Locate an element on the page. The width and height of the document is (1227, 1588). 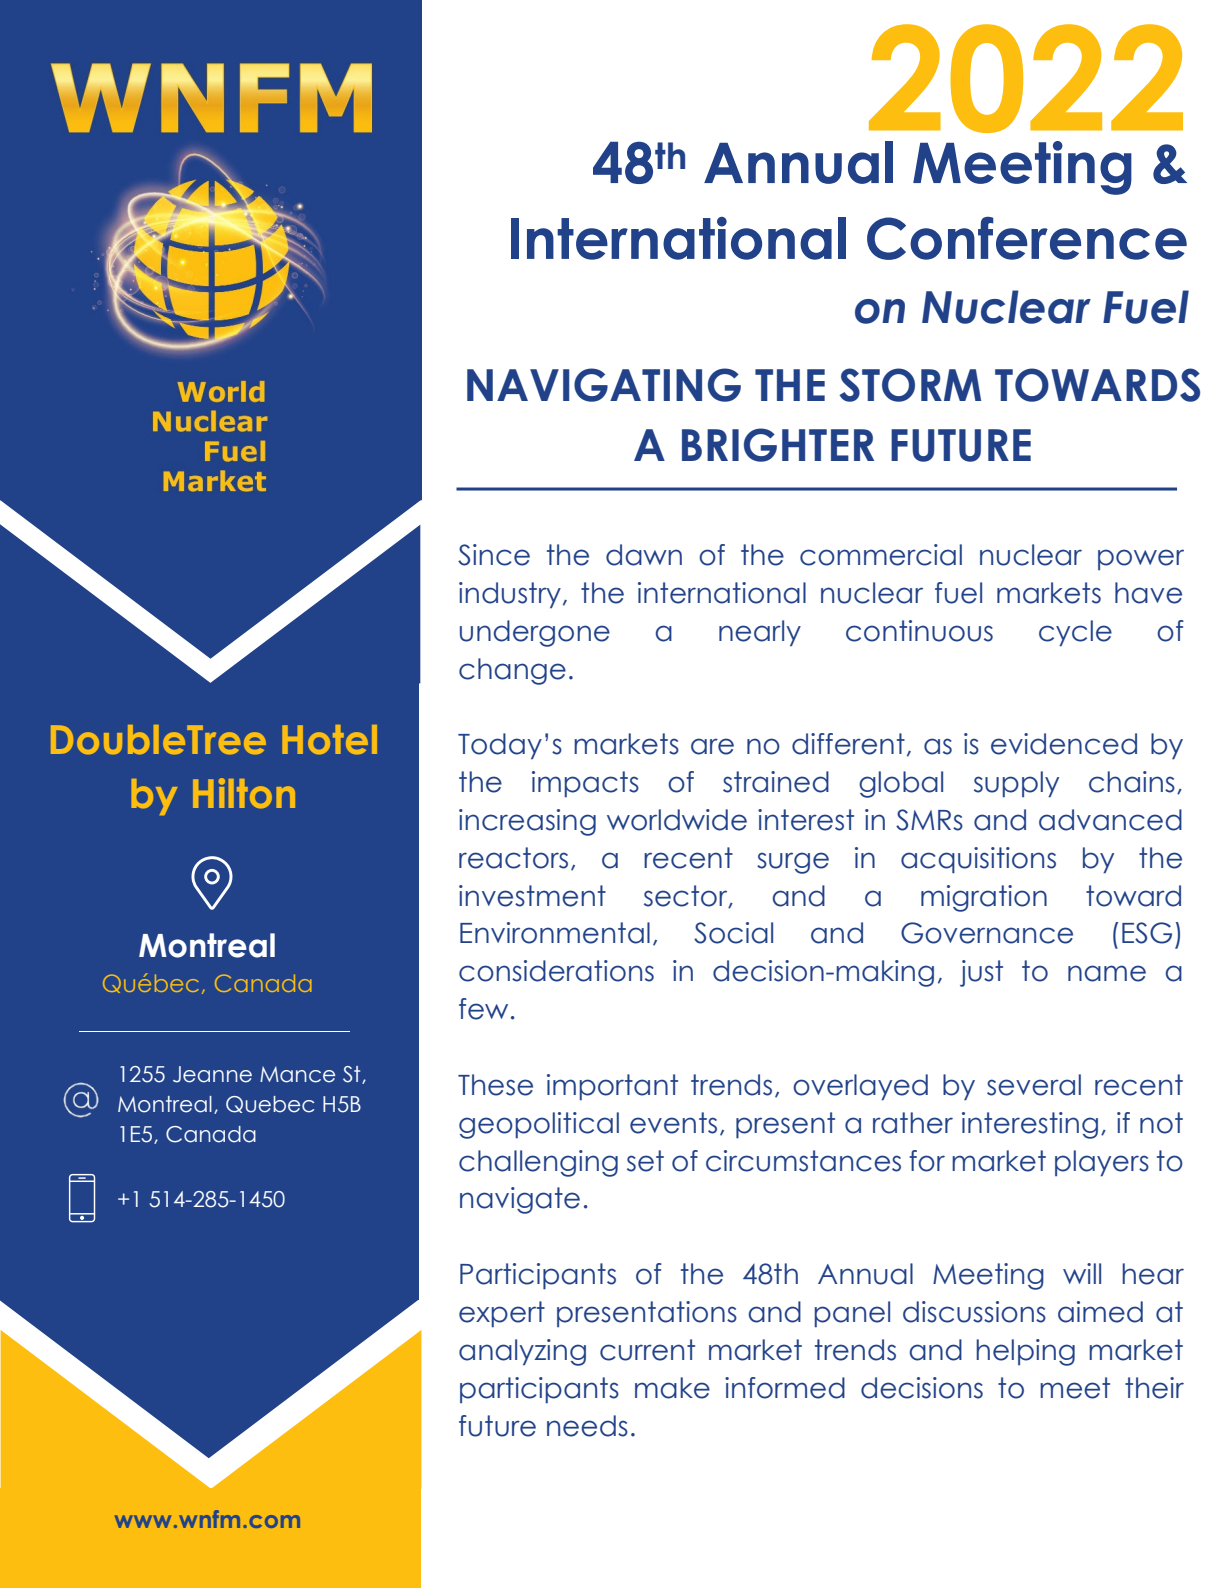
Quebec is located at coordinates (270, 1104).
